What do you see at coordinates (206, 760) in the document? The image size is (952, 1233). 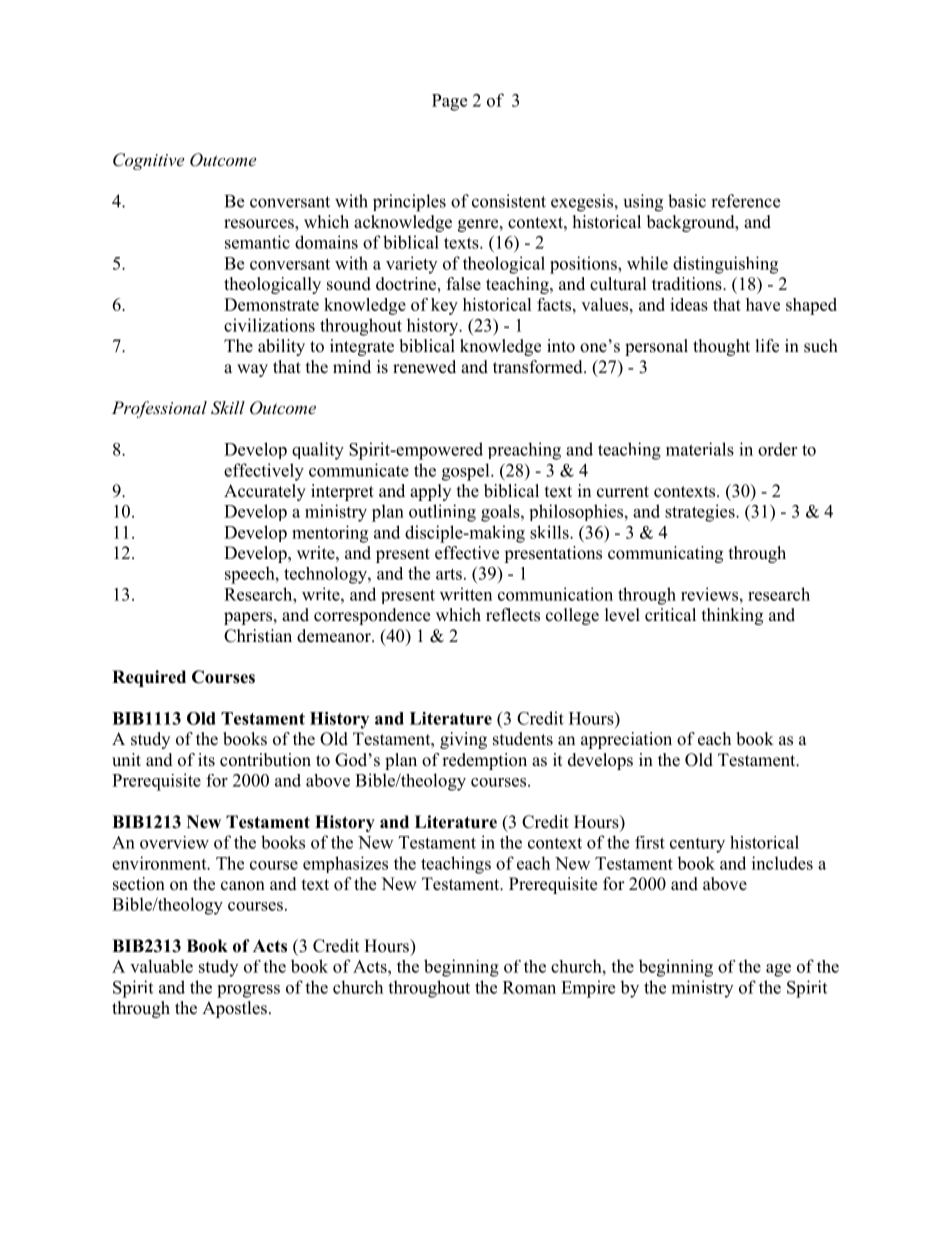 I see `its` at bounding box center [206, 760].
